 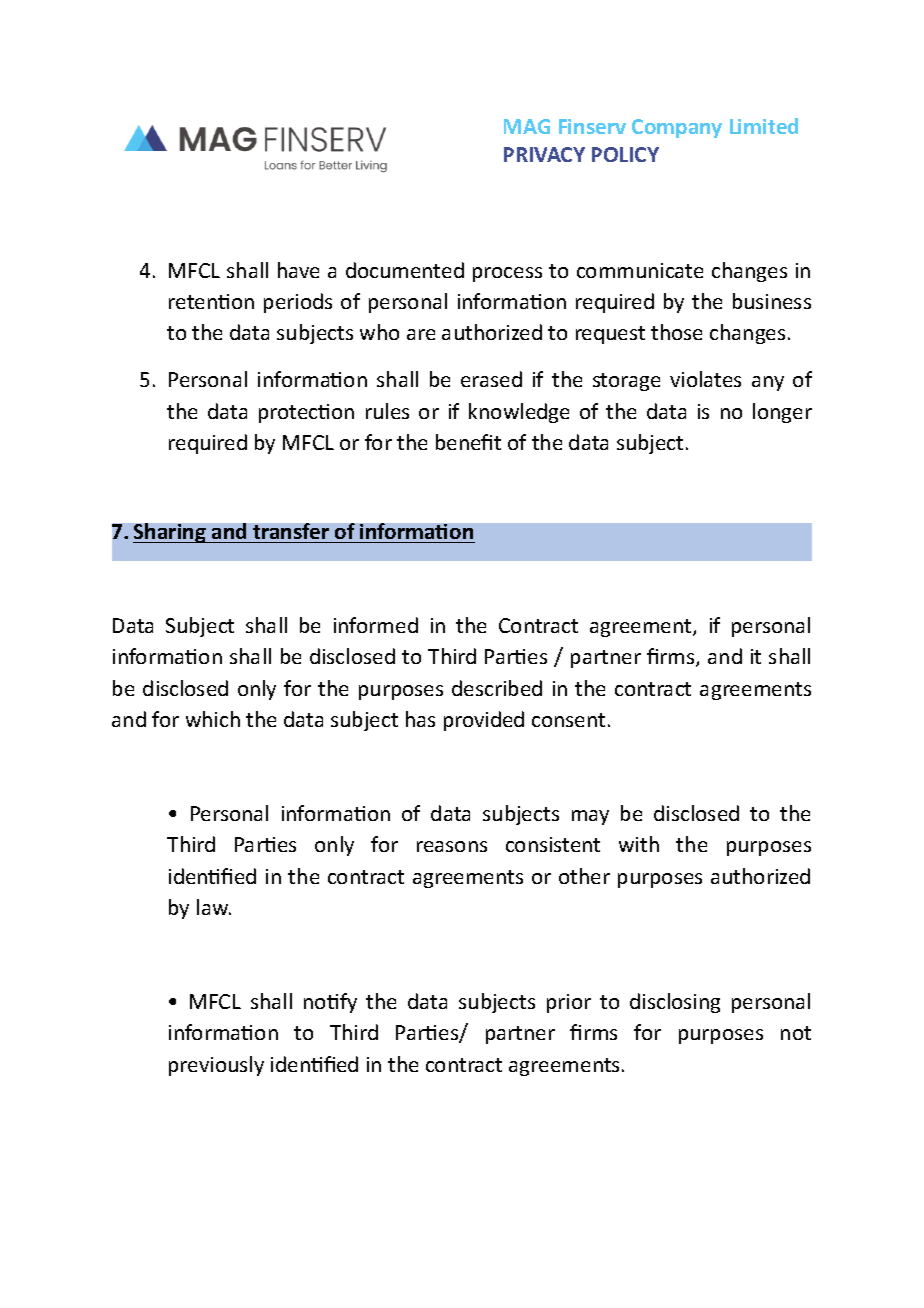 What do you see at coordinates (298, 270) in the screenshot?
I see `have` at bounding box center [298, 270].
